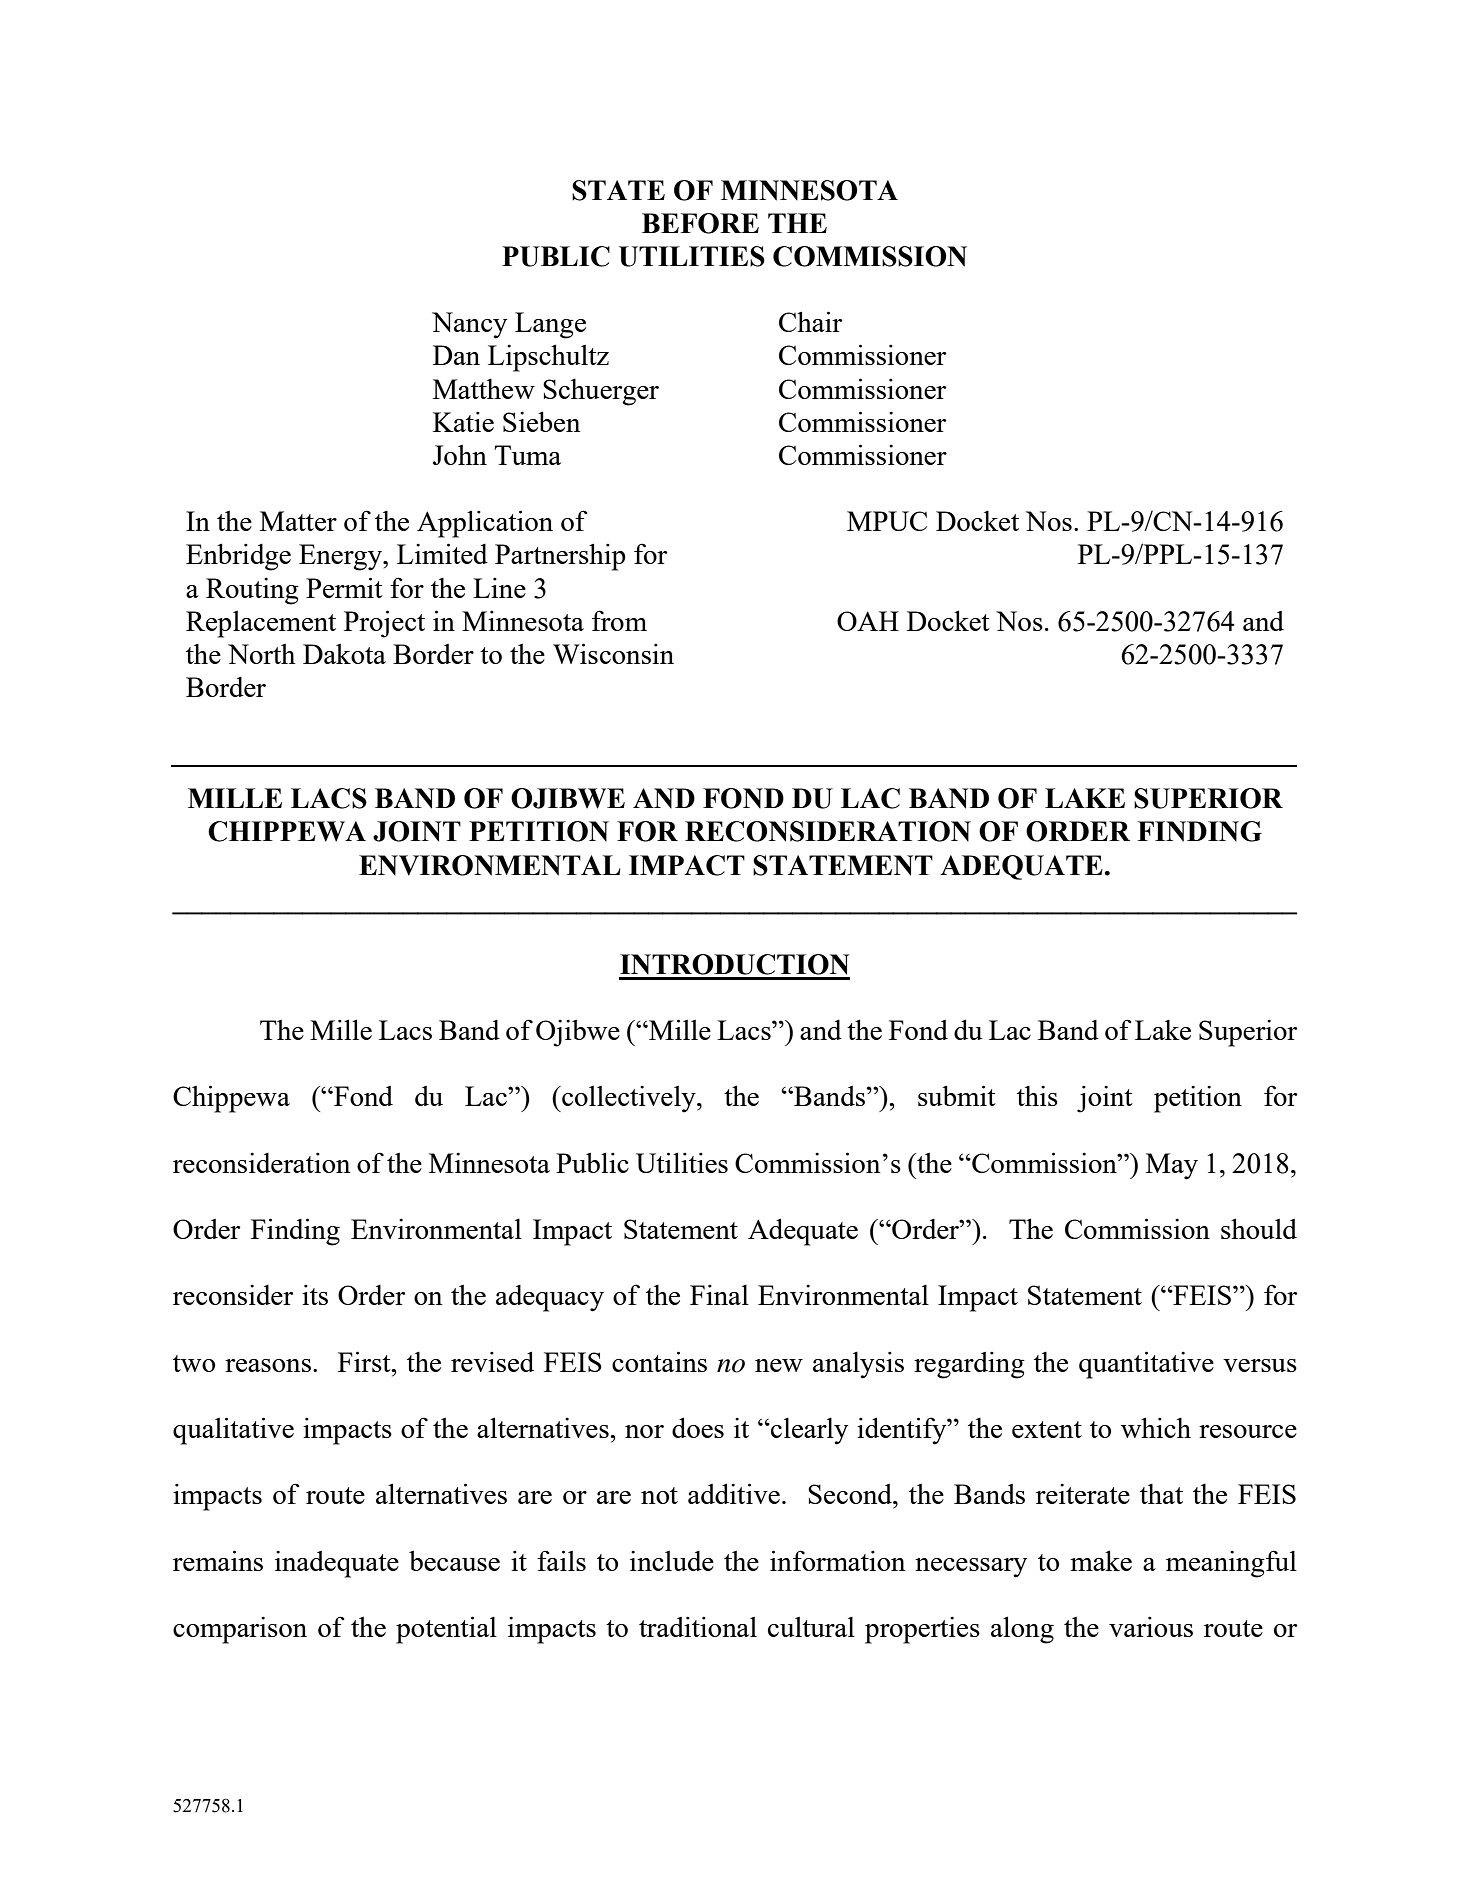 This document has height=1903, width=1470. Describe the element at coordinates (1101, 1560) in the document. I see `make` at that location.
